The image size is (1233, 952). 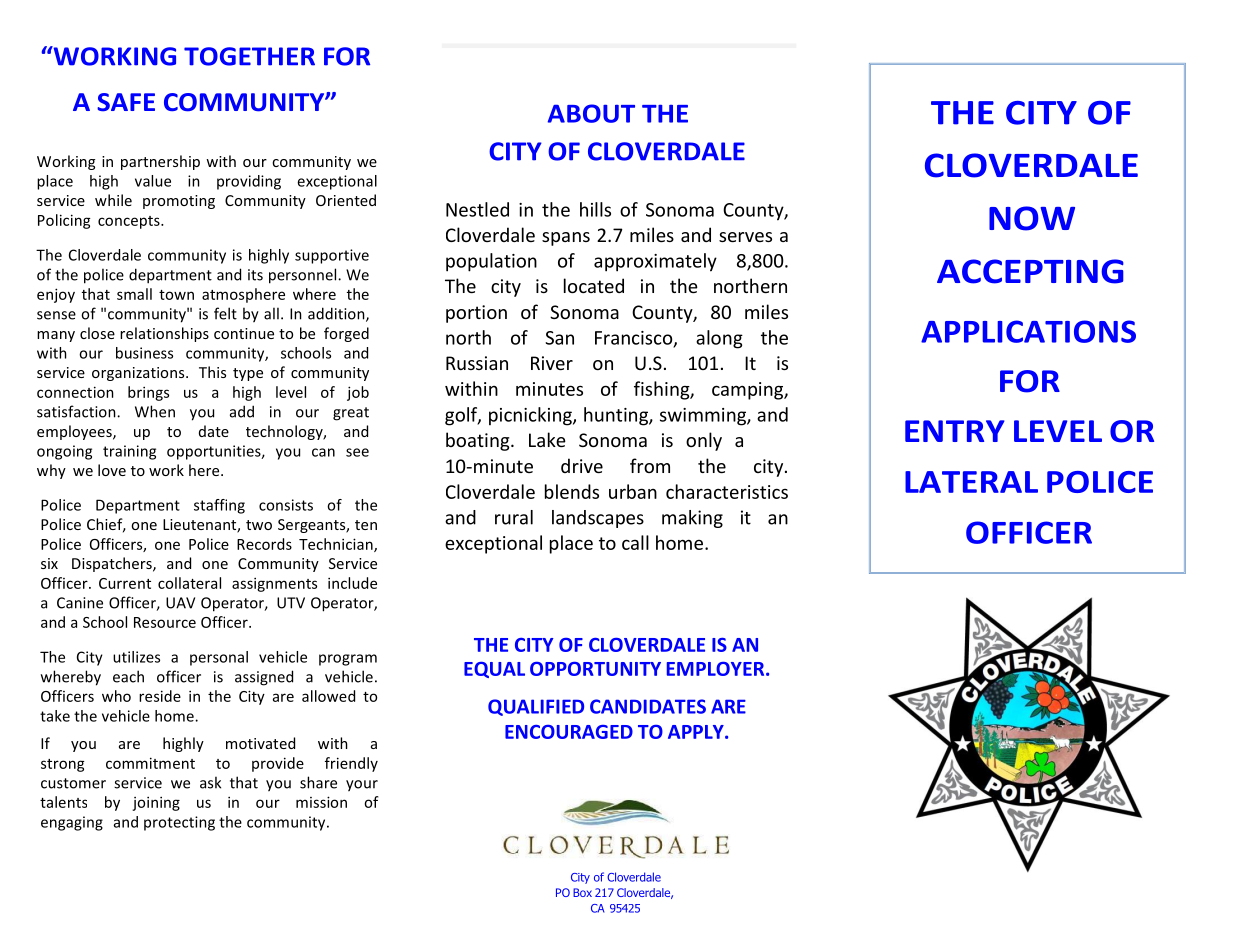 What do you see at coordinates (582, 892) in the page?
I see `Box` at bounding box center [582, 892].
